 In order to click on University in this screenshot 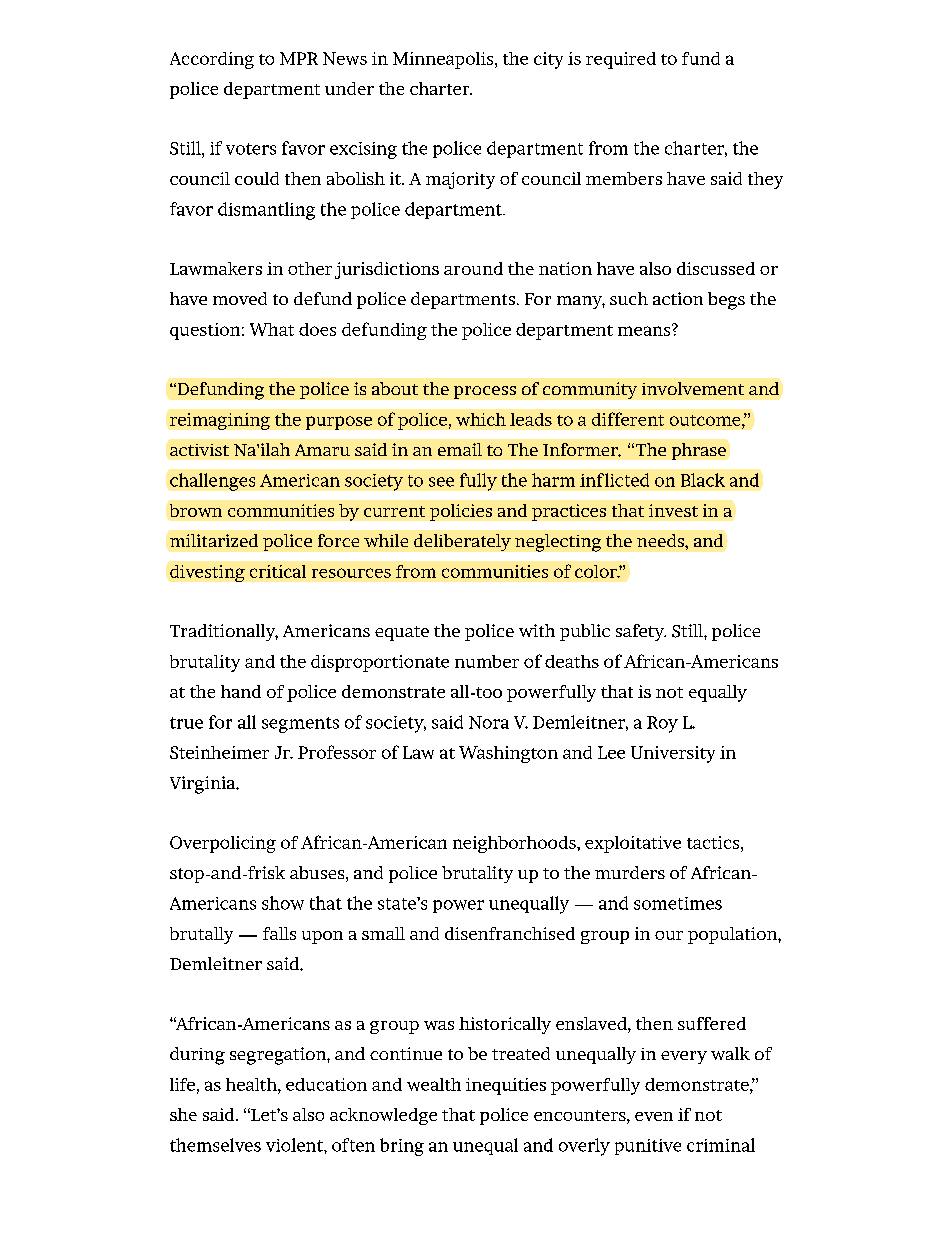, I will do `click(673, 754)`.
